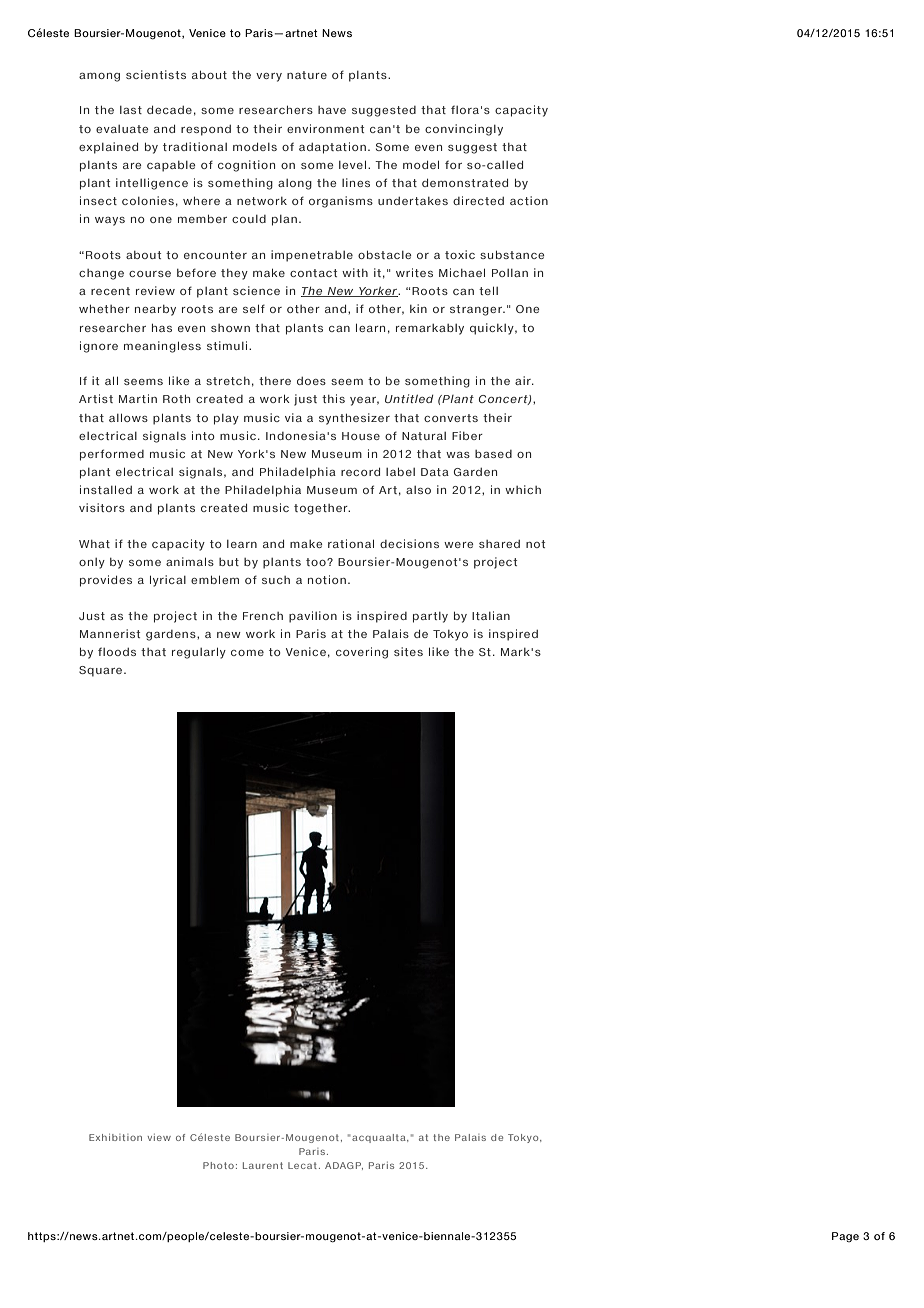  I want to click on convincingly, so click(464, 130).
